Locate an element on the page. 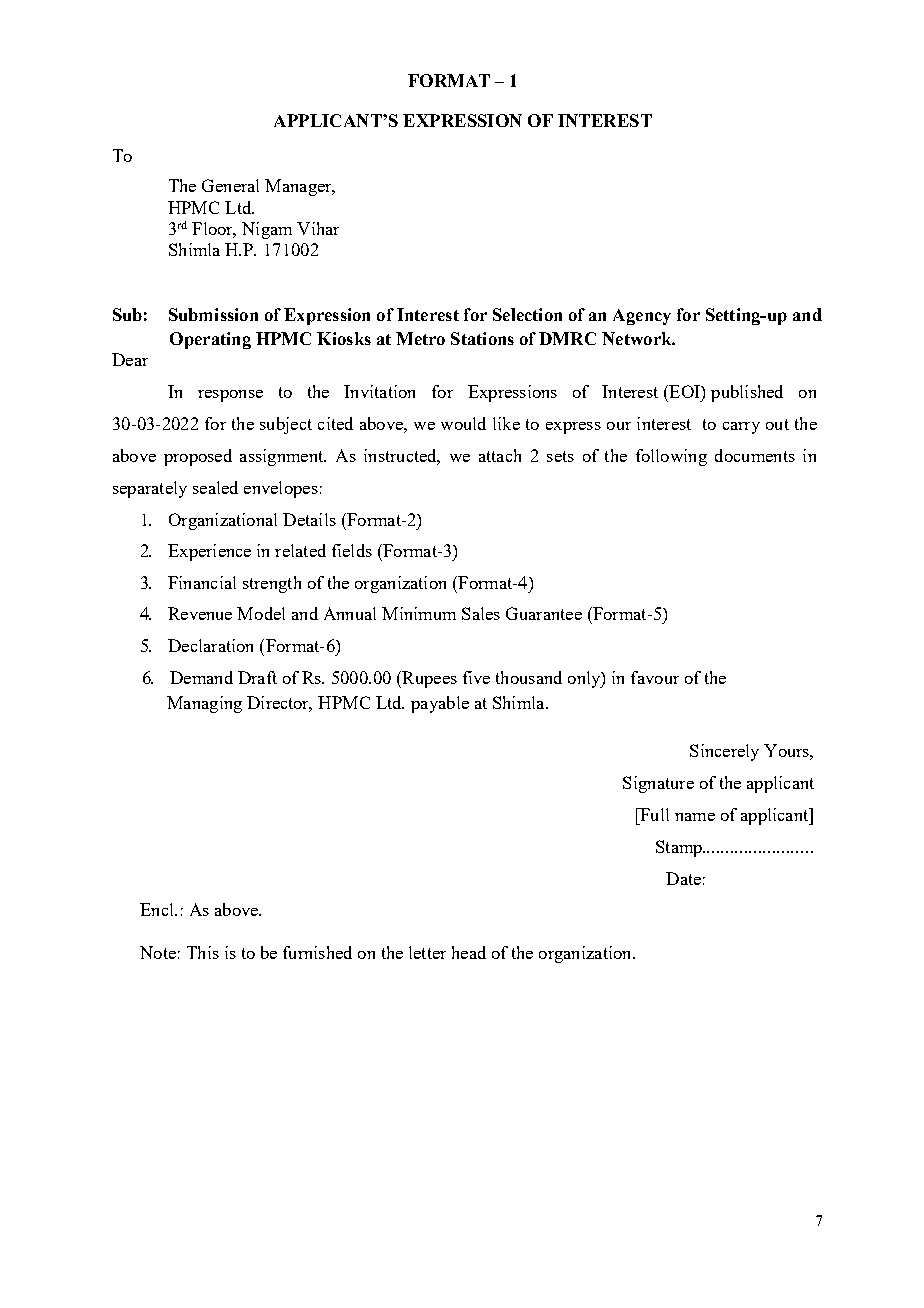 The image size is (924, 1308). Financial is located at coordinates (202, 582).
